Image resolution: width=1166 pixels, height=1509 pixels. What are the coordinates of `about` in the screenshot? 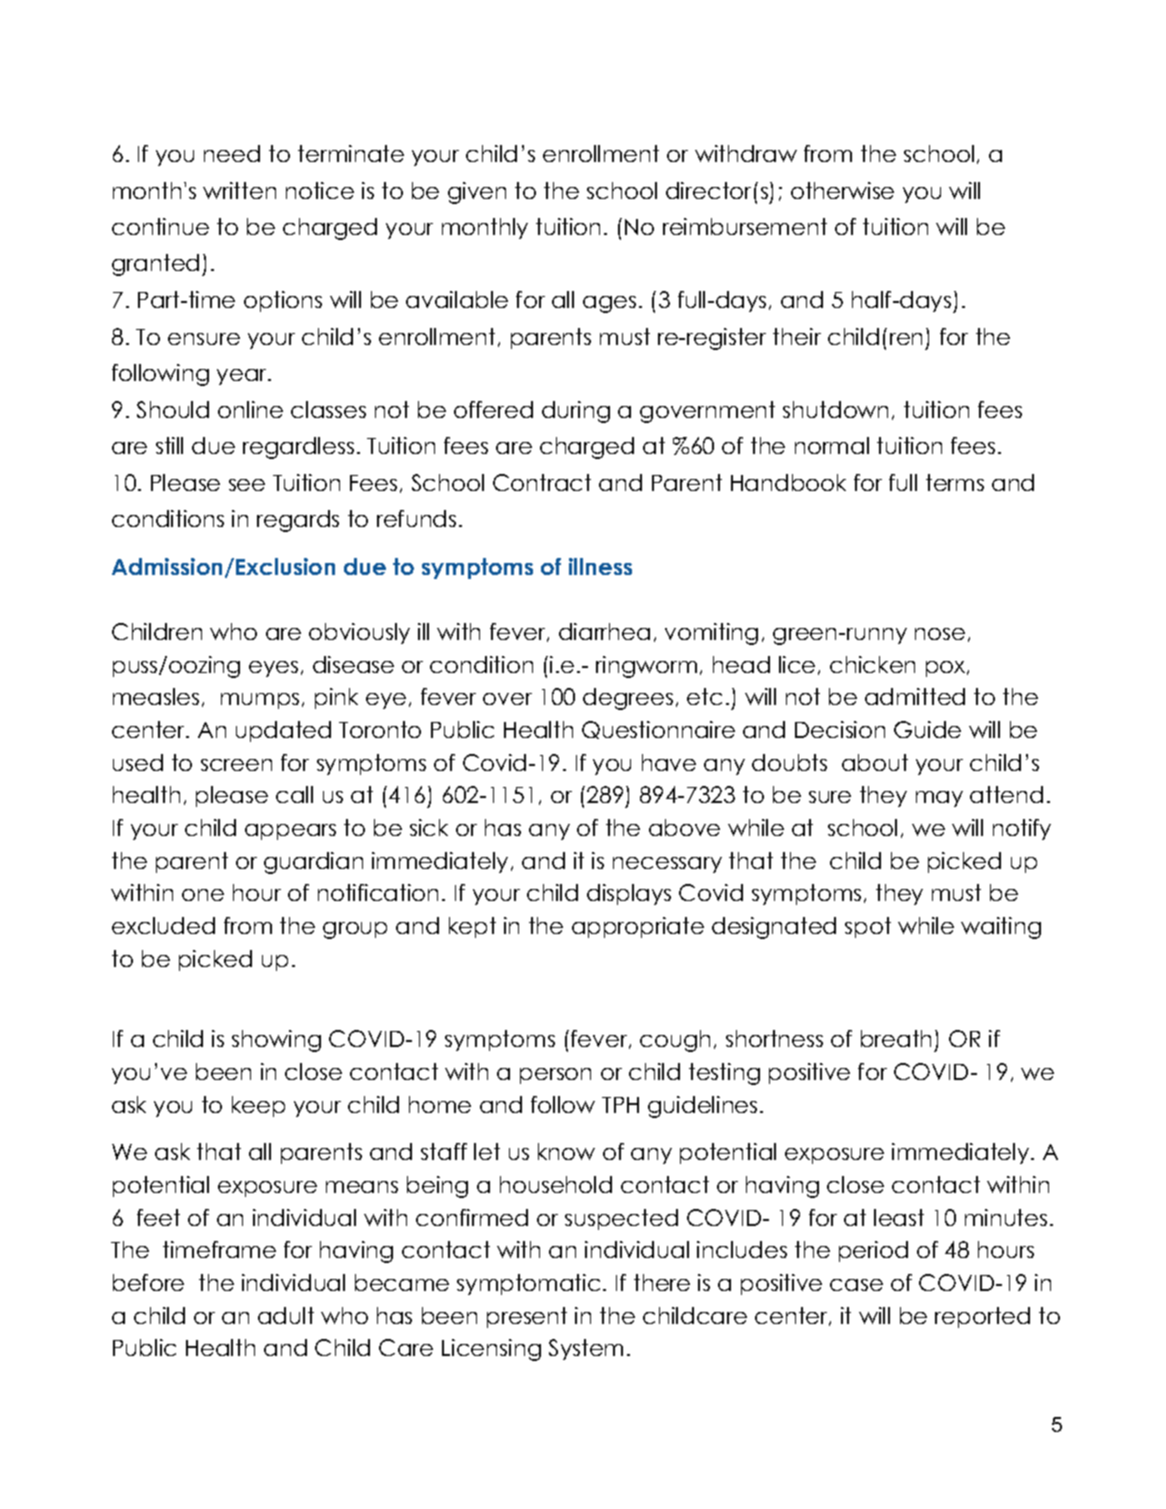 It's located at (875, 762).
